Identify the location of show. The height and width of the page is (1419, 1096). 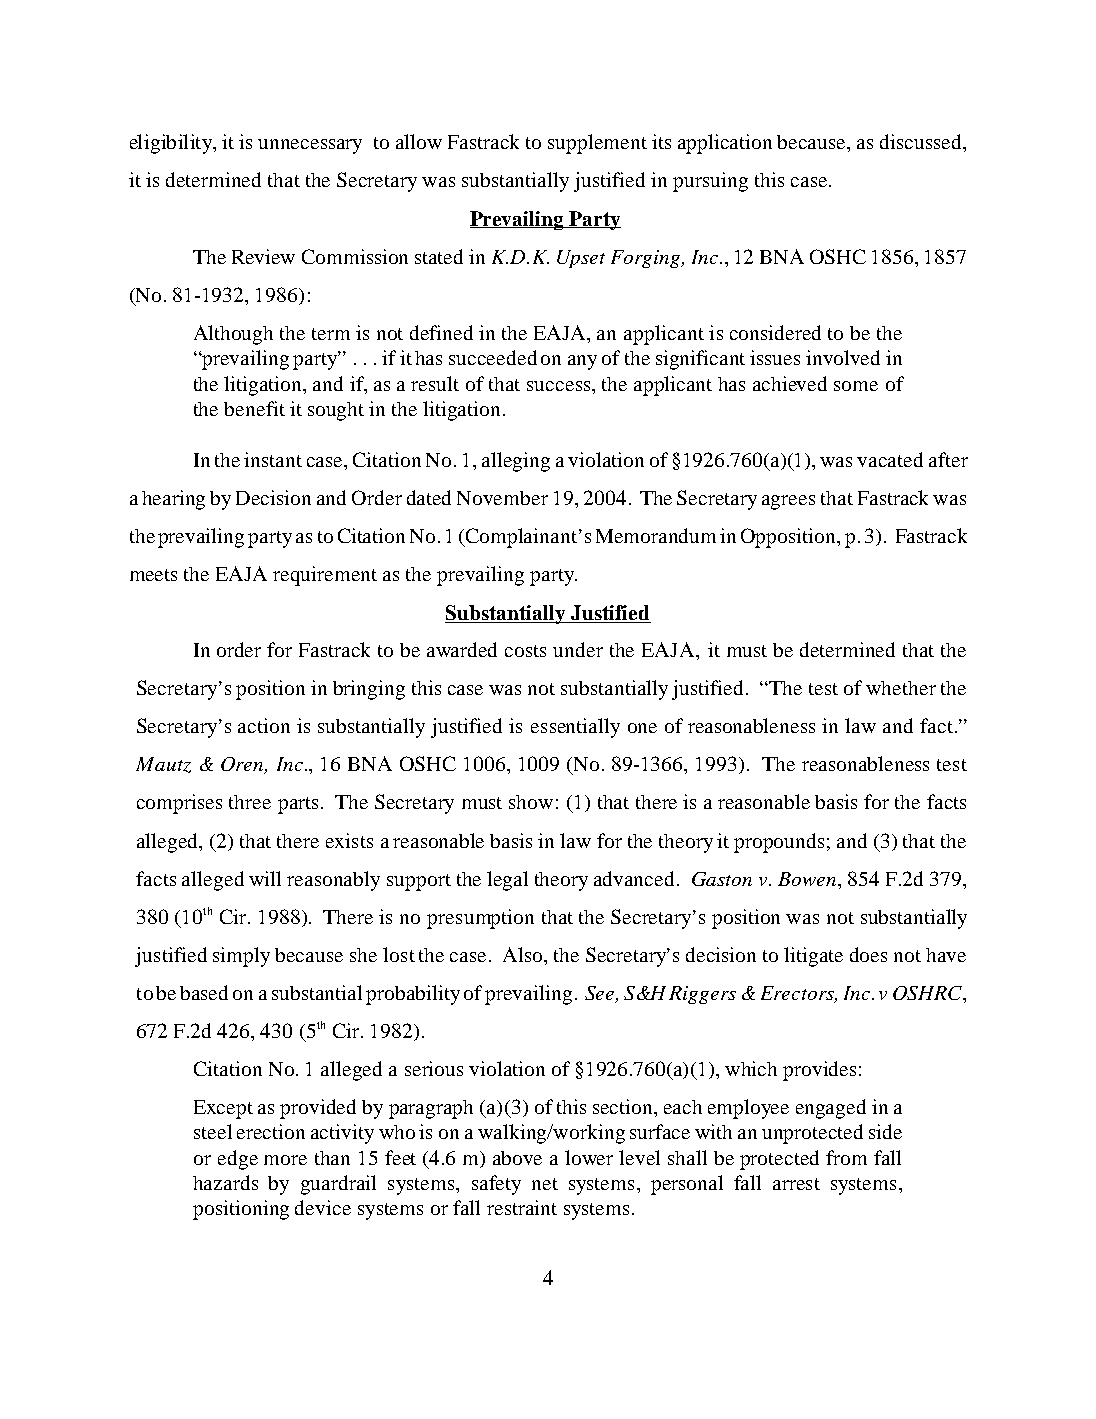
(531, 802).
